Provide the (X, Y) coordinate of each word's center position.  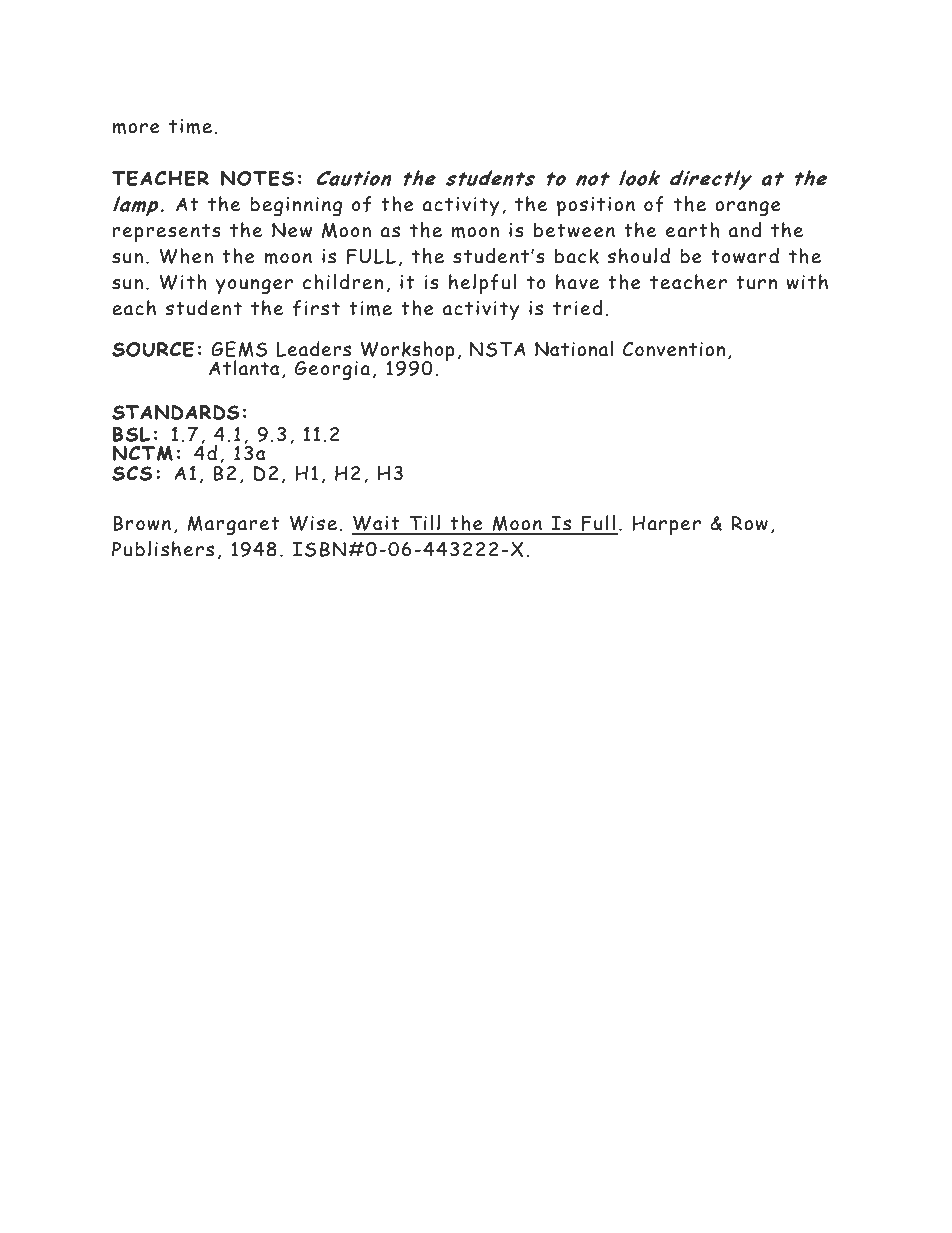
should (638, 256)
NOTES (257, 178)
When (186, 256)
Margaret (233, 526)
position (596, 206)
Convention (674, 349)
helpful (482, 284)
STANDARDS (176, 412)
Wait (377, 525)
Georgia (332, 371)
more (136, 128)
